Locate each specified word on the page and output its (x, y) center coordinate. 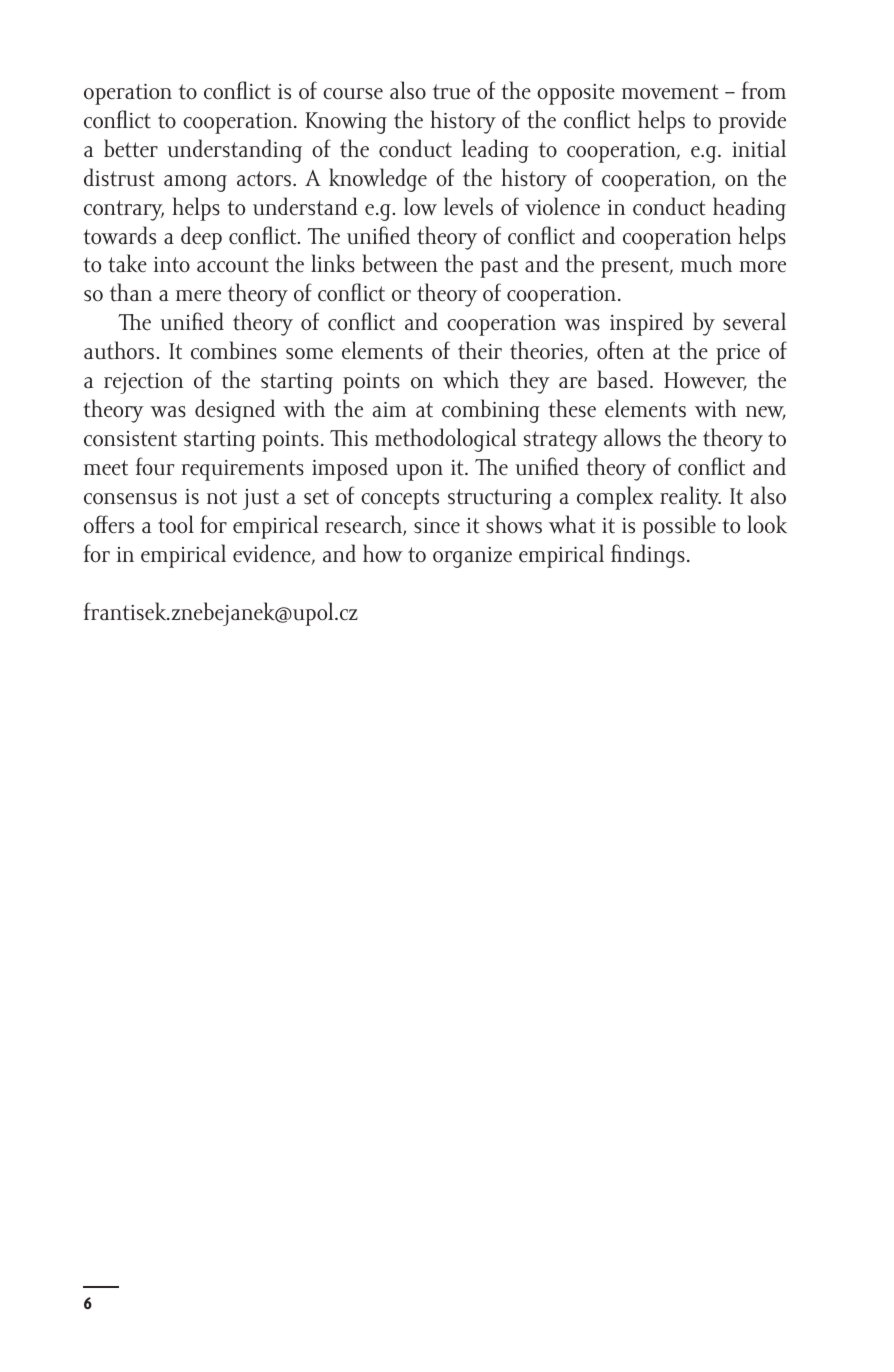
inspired (646, 324)
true (451, 92)
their (480, 350)
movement (670, 92)
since (437, 526)
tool (176, 524)
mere (198, 296)
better (131, 148)
